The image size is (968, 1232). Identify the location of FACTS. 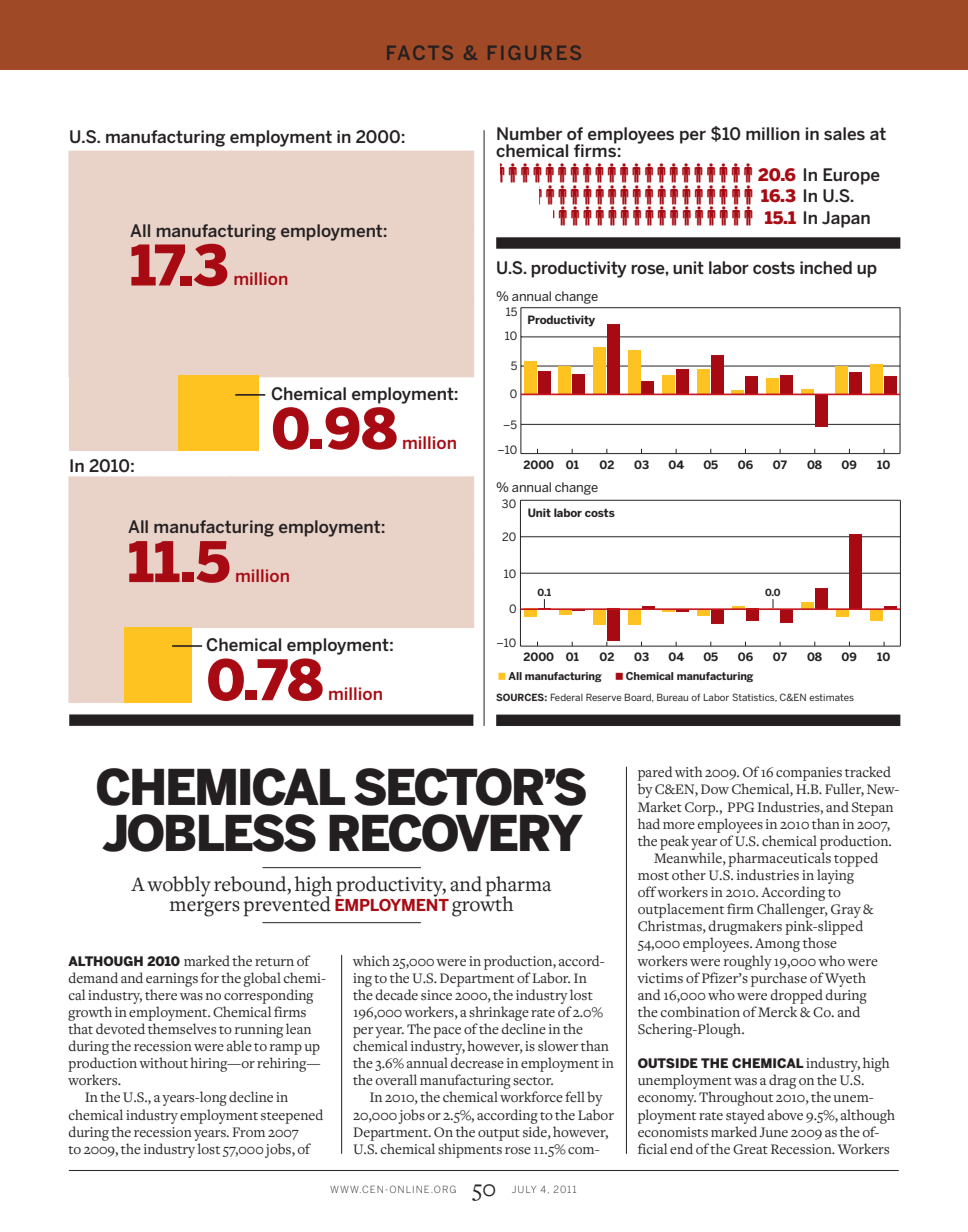
(420, 53).
